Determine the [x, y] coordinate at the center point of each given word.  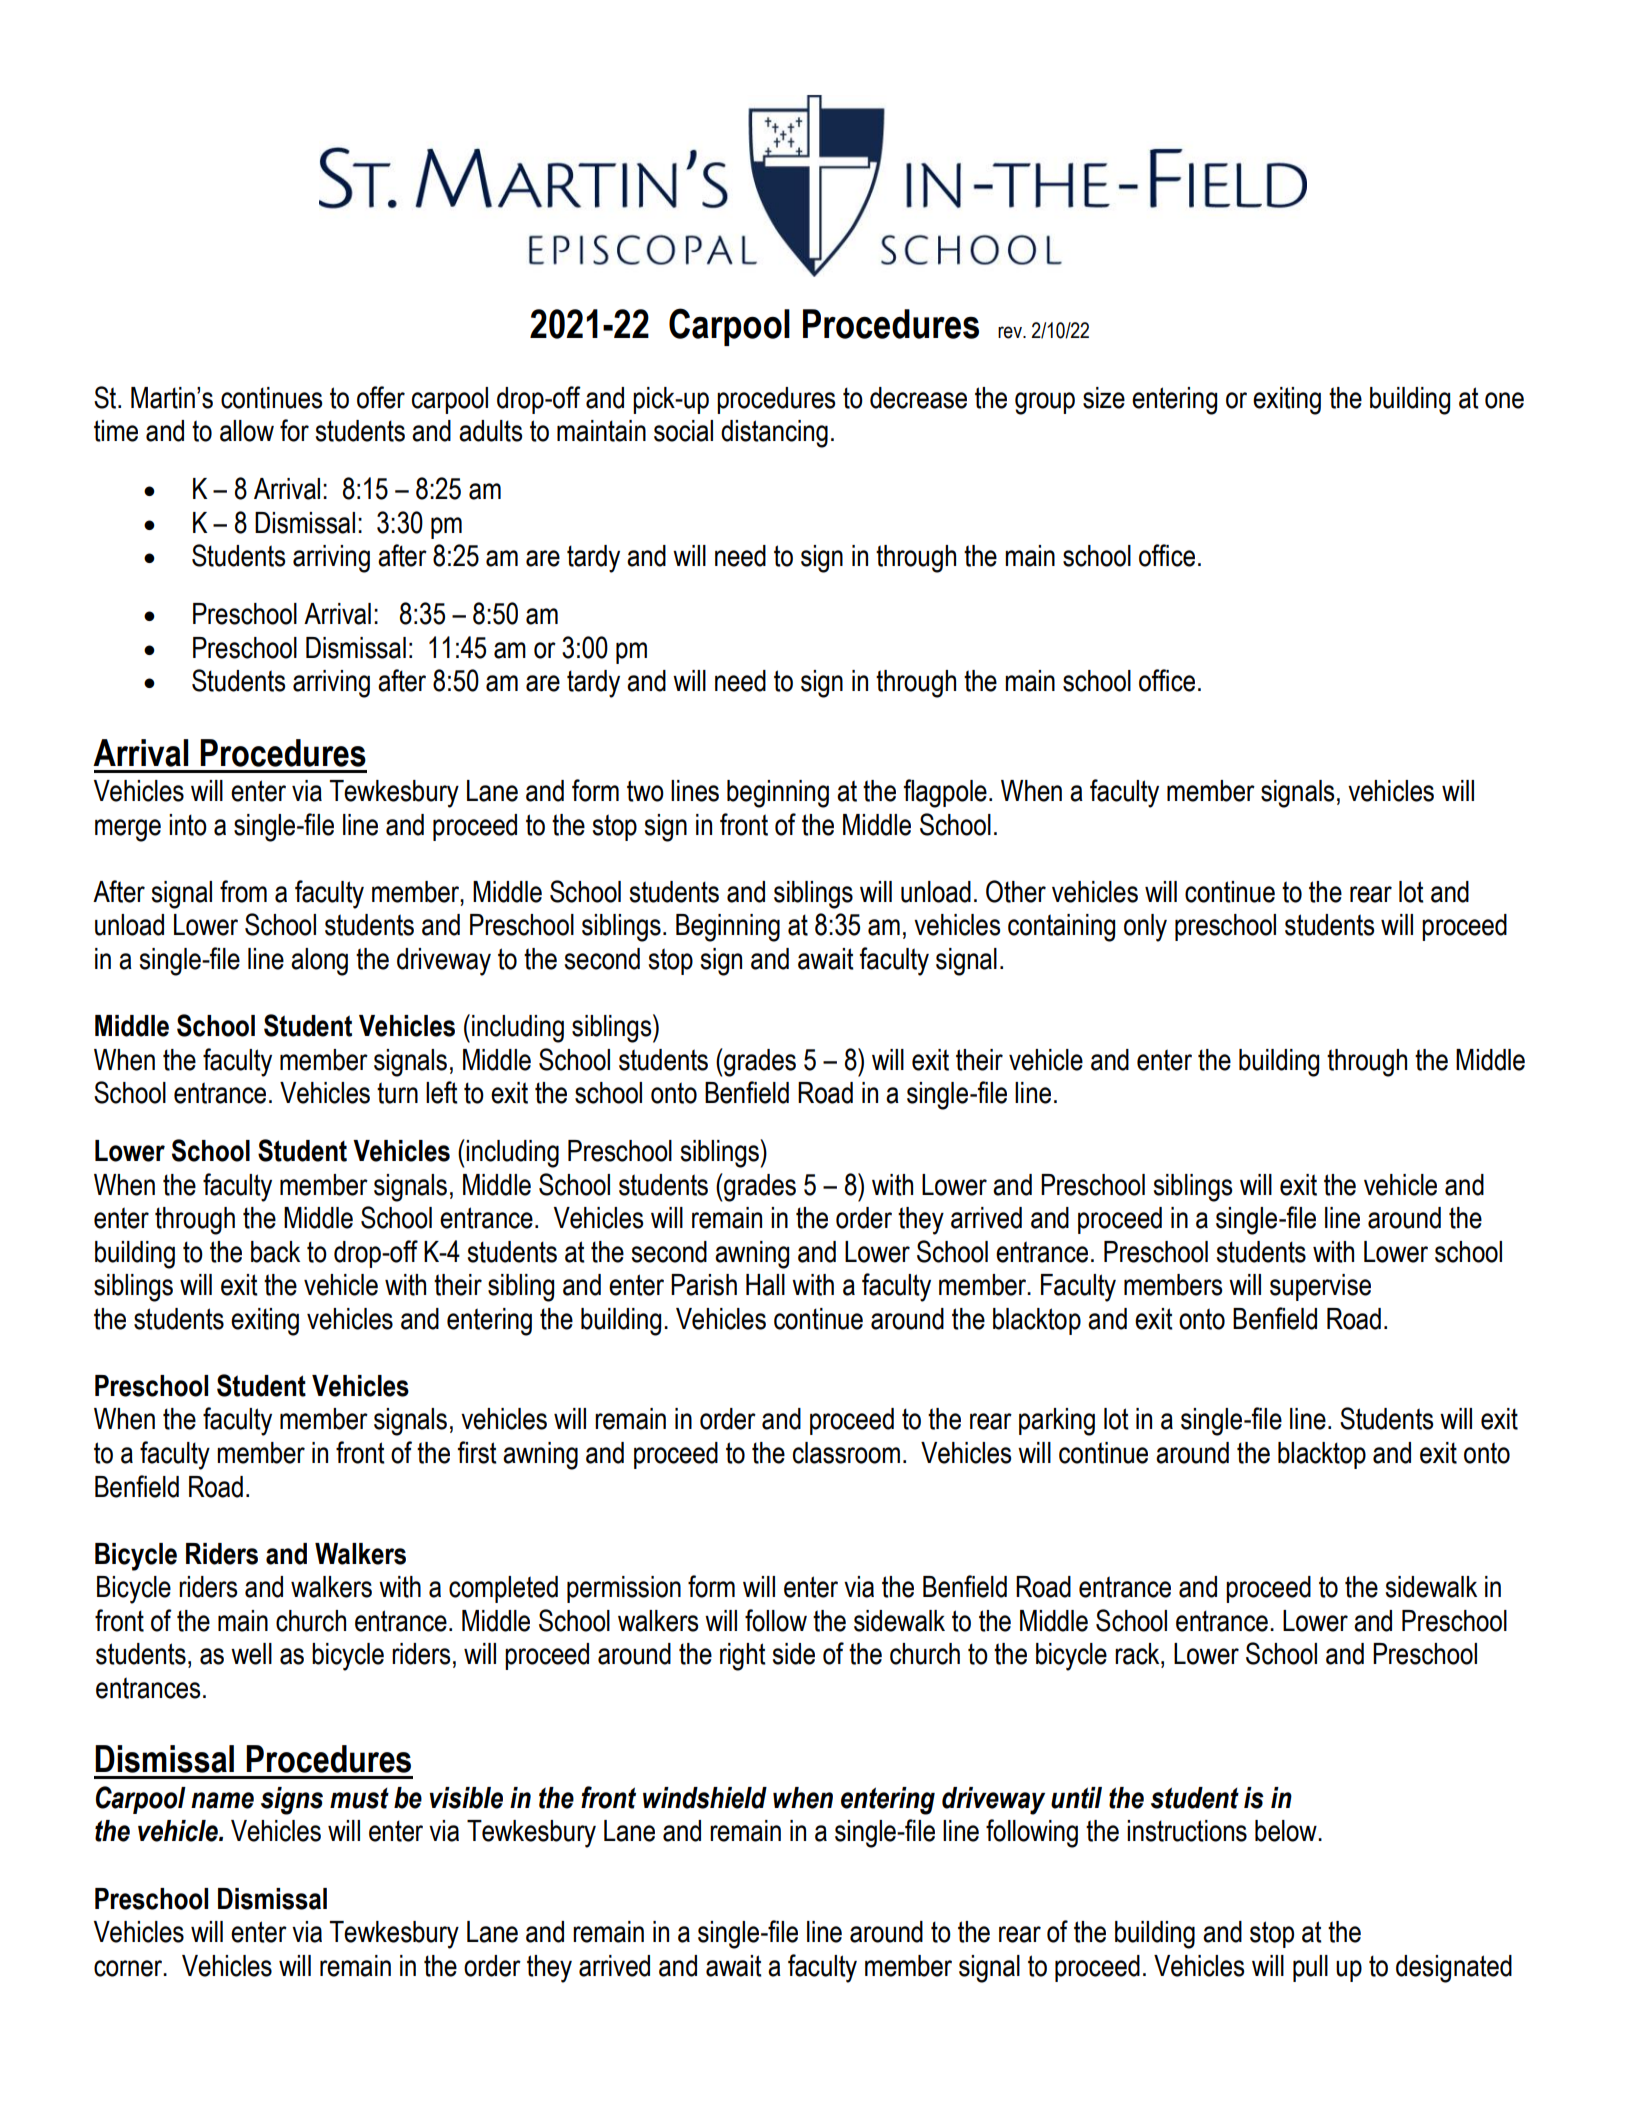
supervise [1320, 1287]
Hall [765, 1285]
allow [247, 431]
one [1504, 400]
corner [129, 1968]
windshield [705, 1798]
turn [397, 1093]
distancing [774, 434]
